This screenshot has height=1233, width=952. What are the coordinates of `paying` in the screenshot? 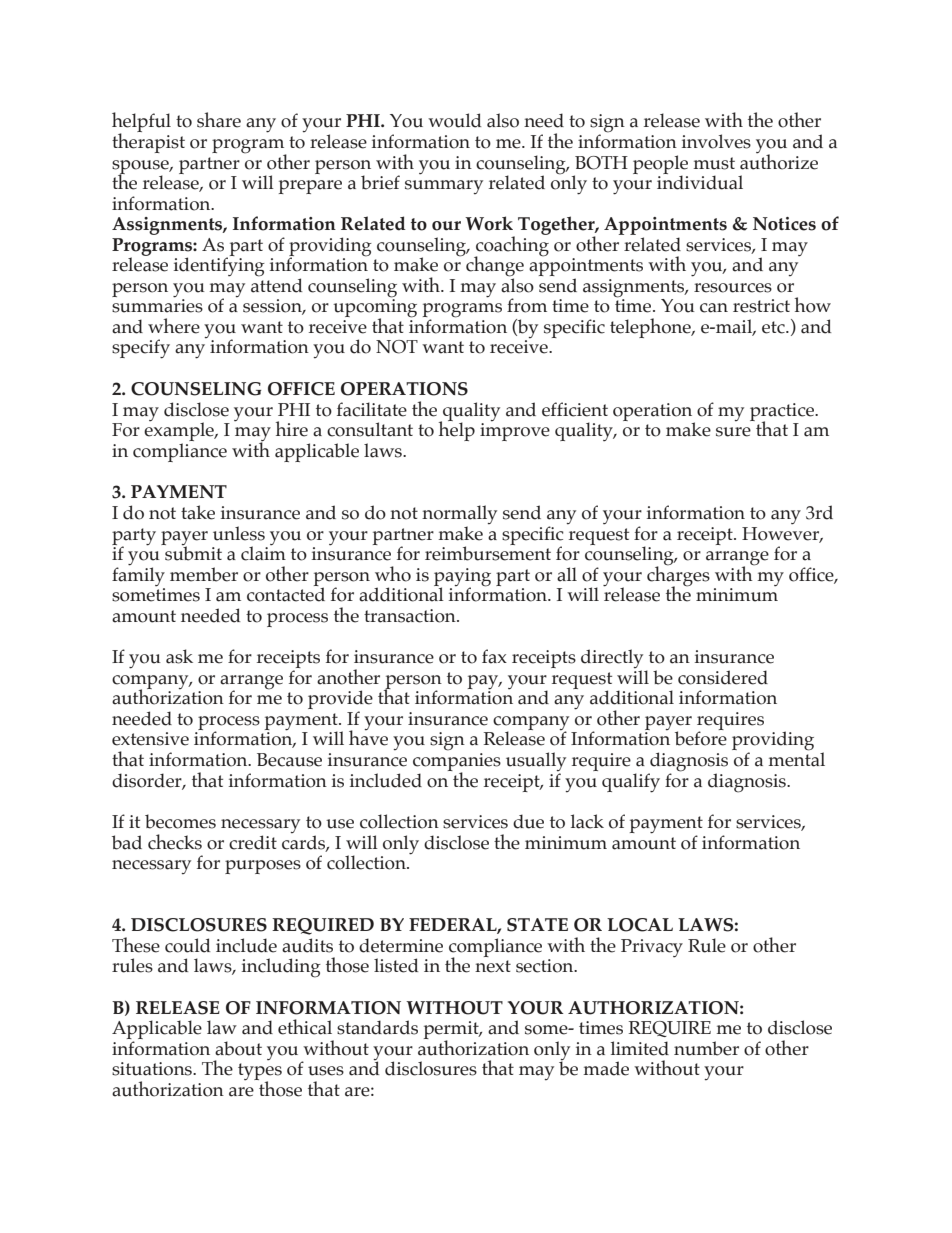 It's located at (462, 578).
